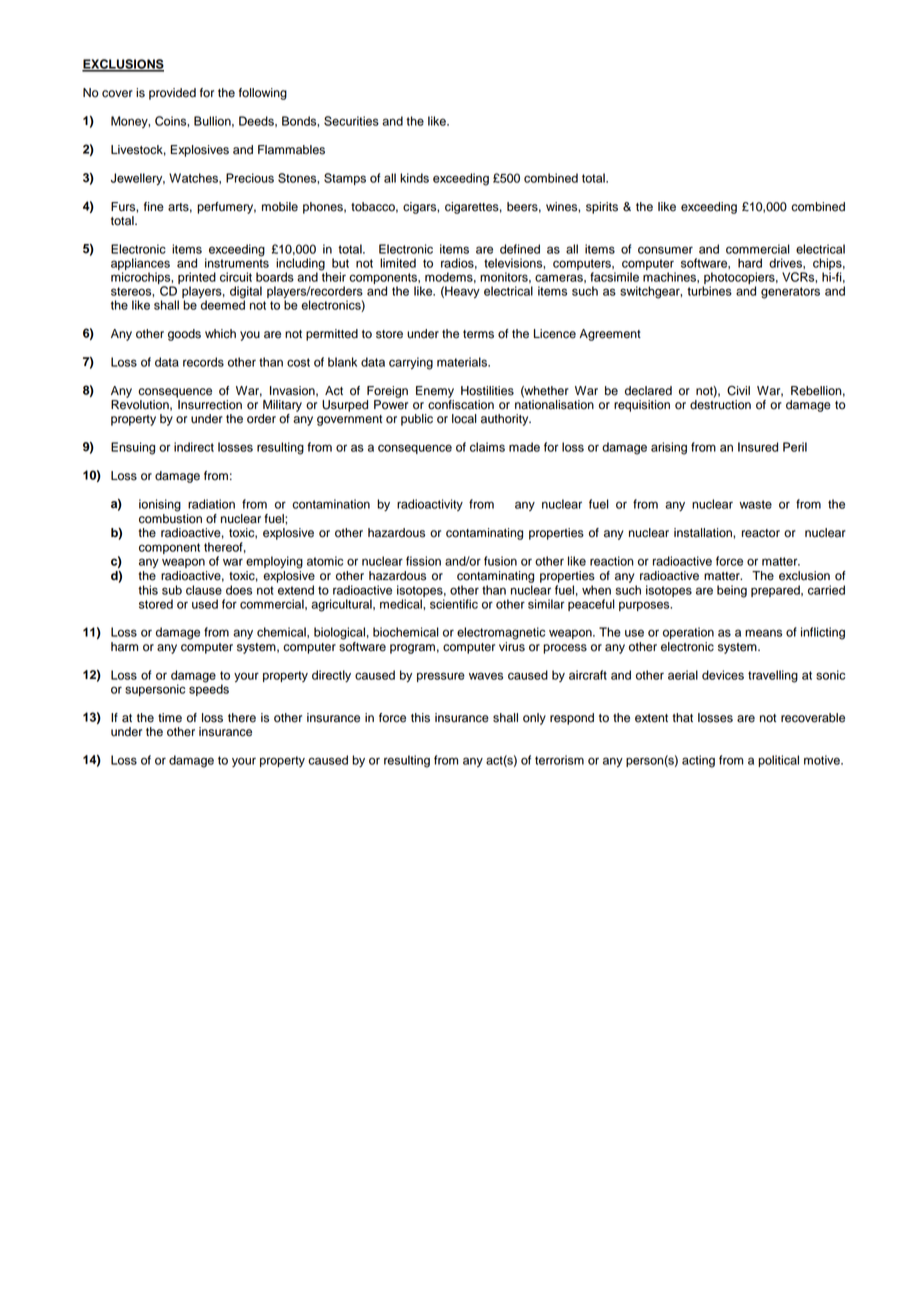 This document has width=924, height=1308. Describe the element at coordinates (351, 121) in the document. I see `Securities` at that location.
